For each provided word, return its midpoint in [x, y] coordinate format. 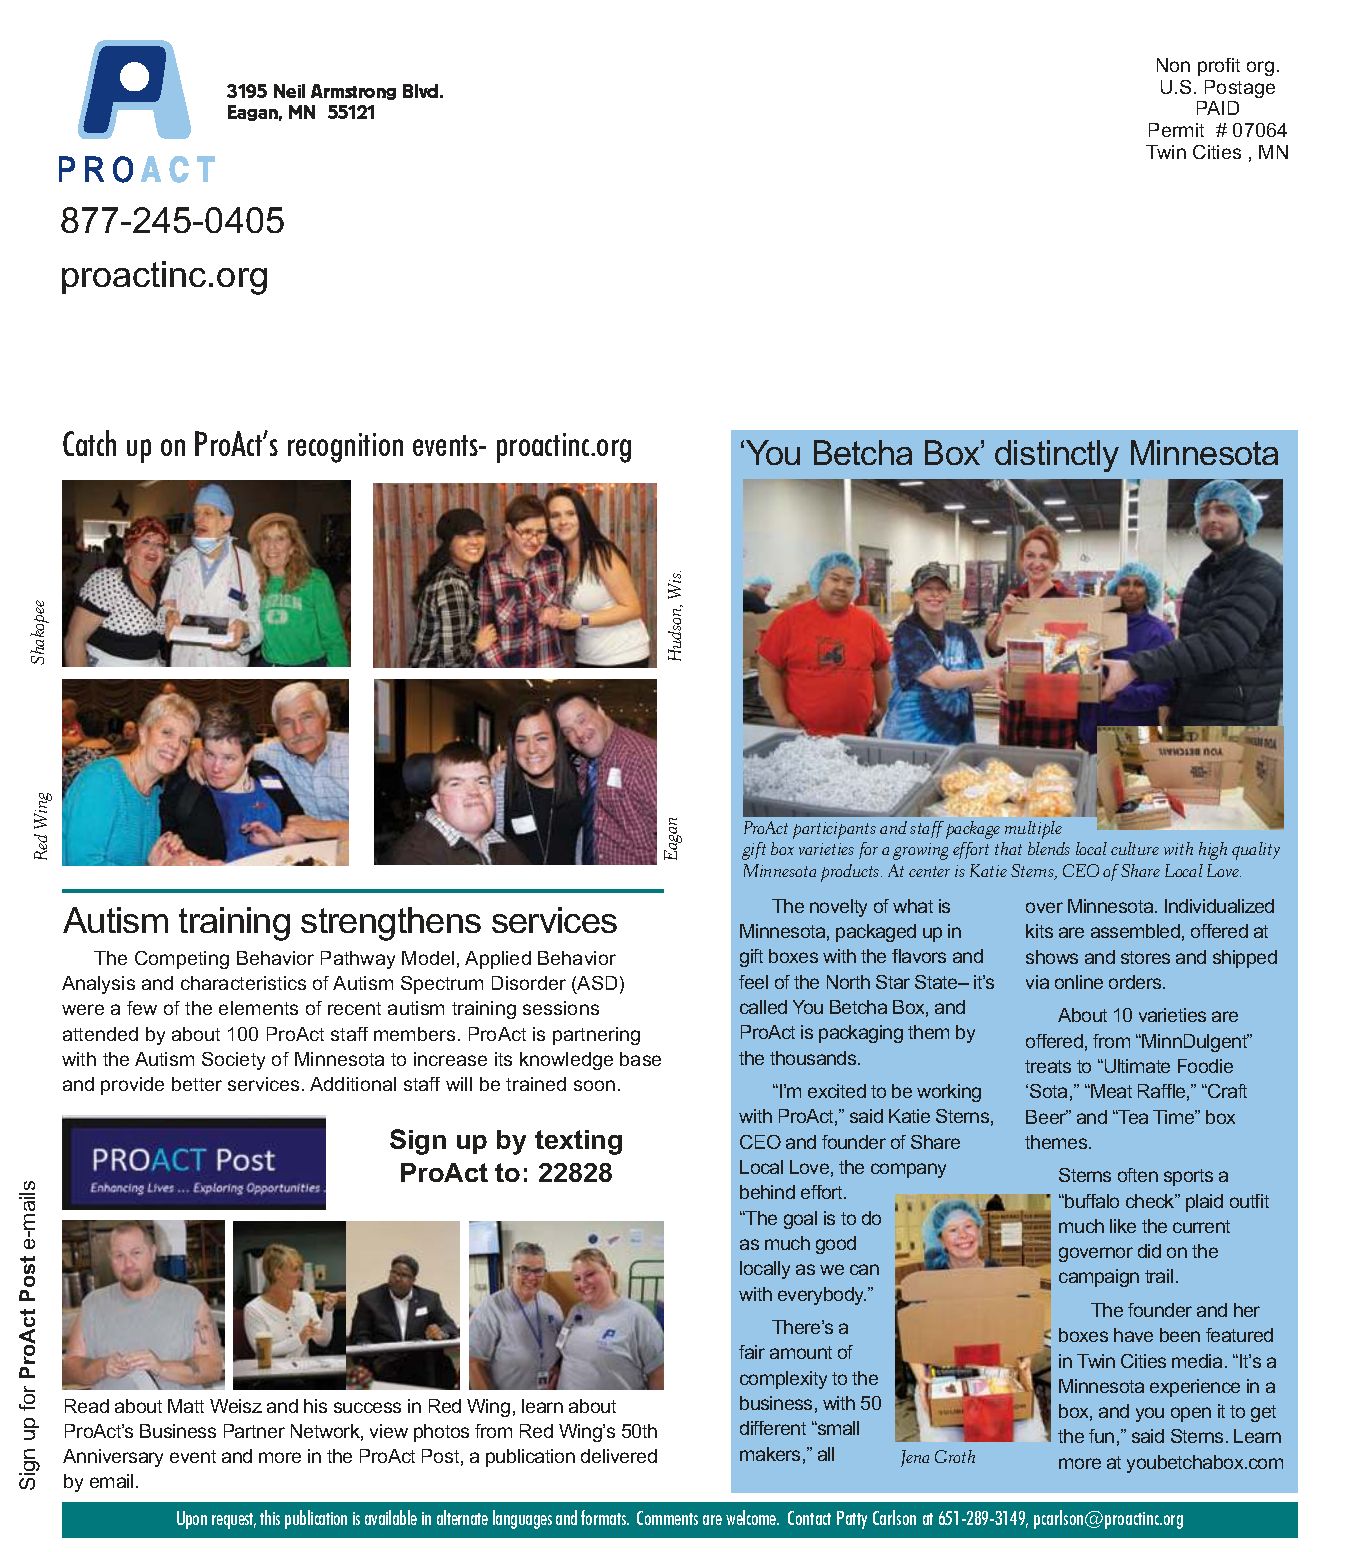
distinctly [1057, 456]
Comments [667, 1518]
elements [258, 1008]
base [640, 1059]
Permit [1176, 130]
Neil [289, 91]
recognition [345, 448]
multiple [1033, 830]
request [234, 1521]
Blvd [422, 91]
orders [1136, 982]
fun [1101, 1436]
